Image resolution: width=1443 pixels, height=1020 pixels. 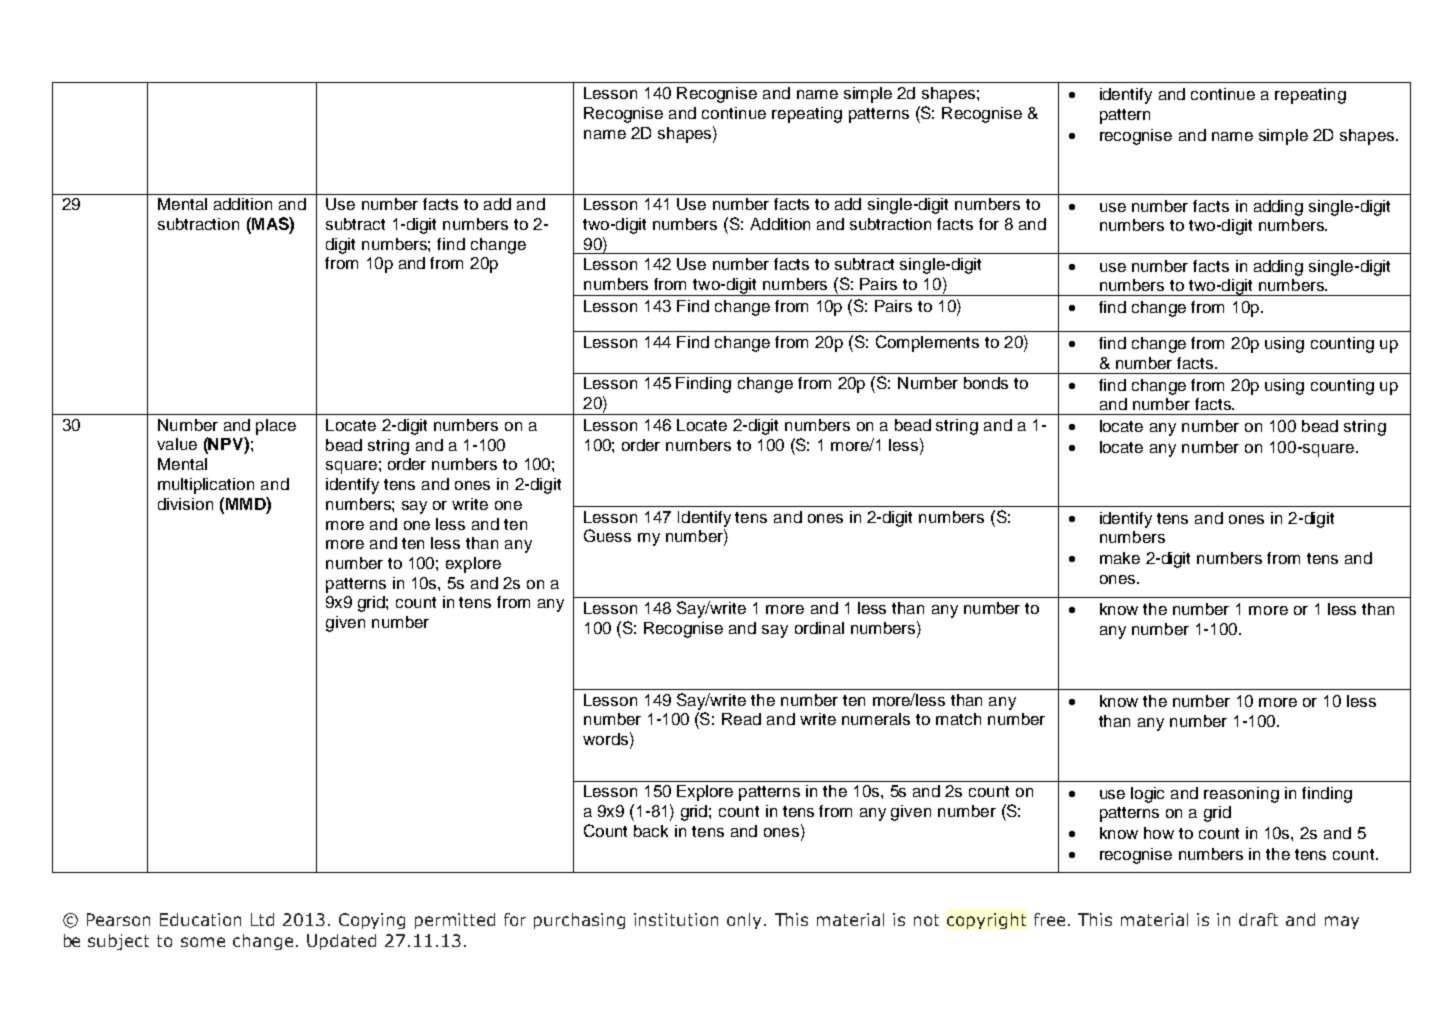 I want to click on bonds, so click(x=986, y=383).
